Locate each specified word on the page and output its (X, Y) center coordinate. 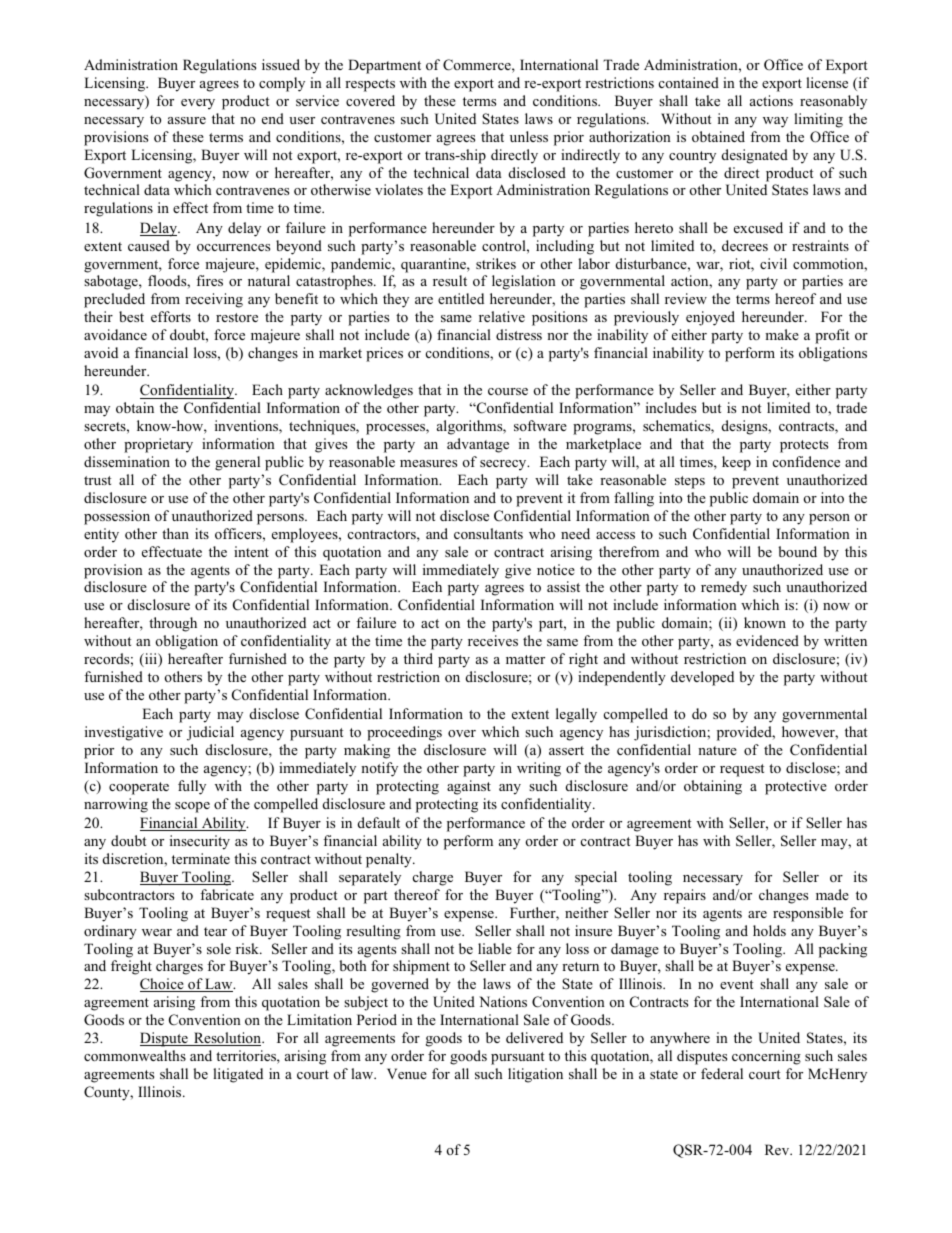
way (775, 122)
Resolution (228, 1039)
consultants (488, 533)
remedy (724, 588)
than (175, 533)
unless (529, 136)
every (198, 104)
